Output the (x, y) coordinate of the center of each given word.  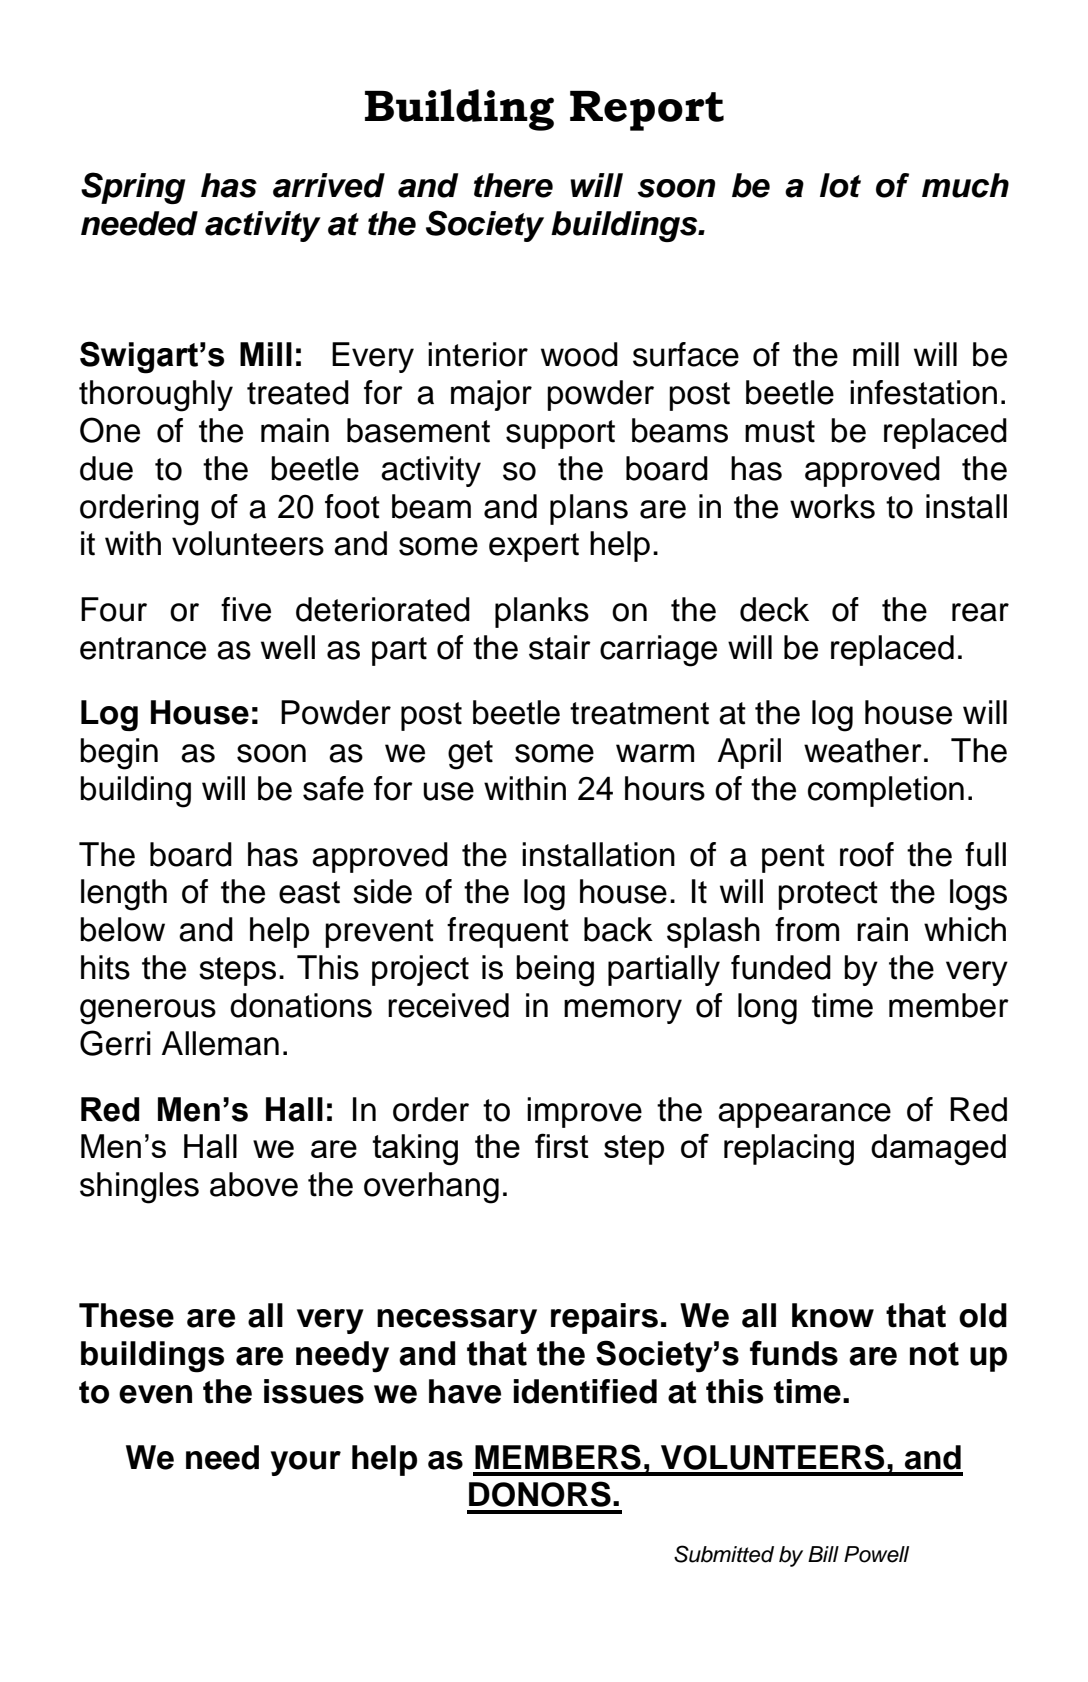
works (832, 506)
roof (867, 854)
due (106, 468)
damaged (938, 1150)
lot (840, 185)
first (562, 1145)
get (470, 755)
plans (589, 509)
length (124, 895)
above (254, 1184)
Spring (133, 188)
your (306, 1463)
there (513, 185)
